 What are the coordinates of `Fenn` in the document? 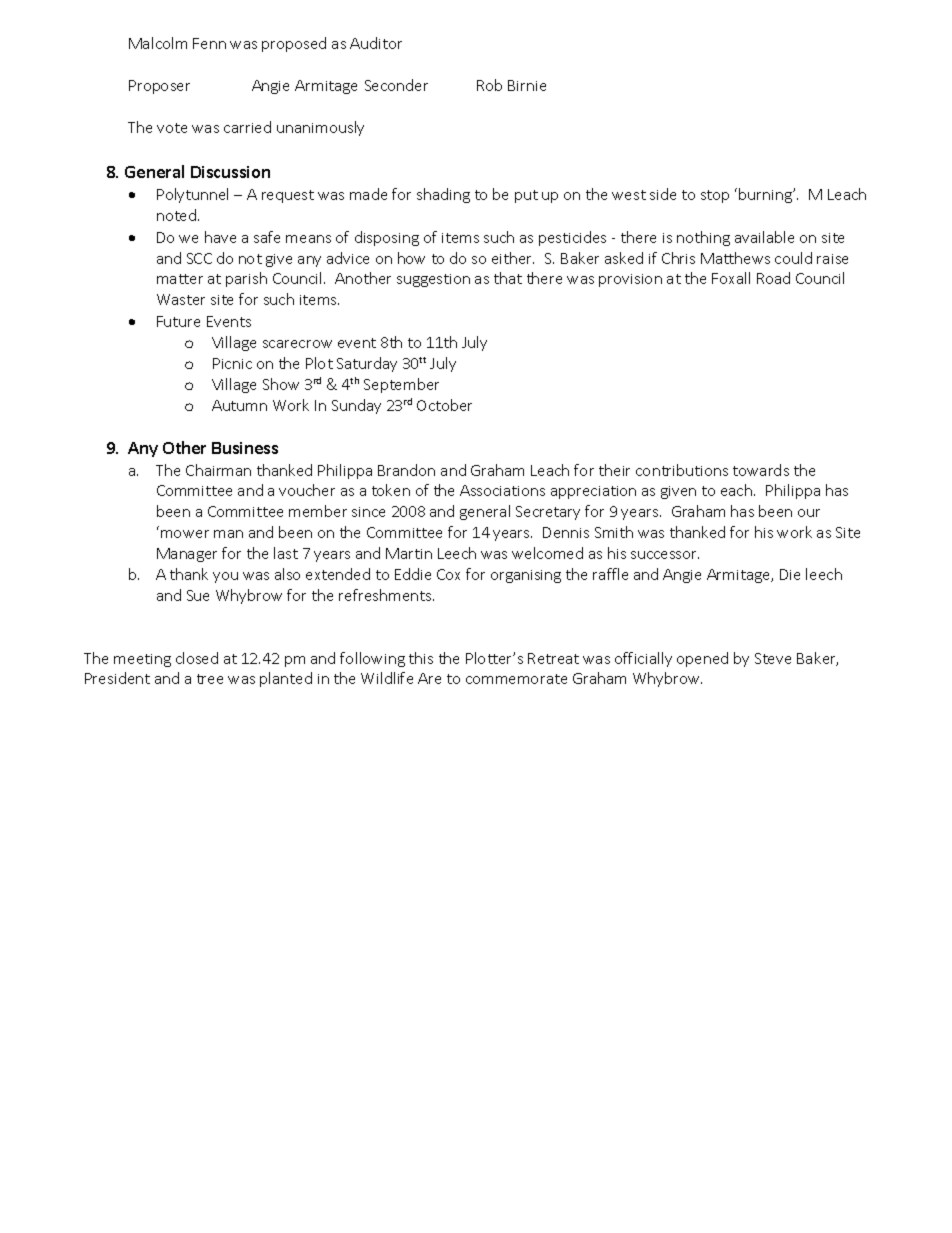 It's located at (209, 43).
